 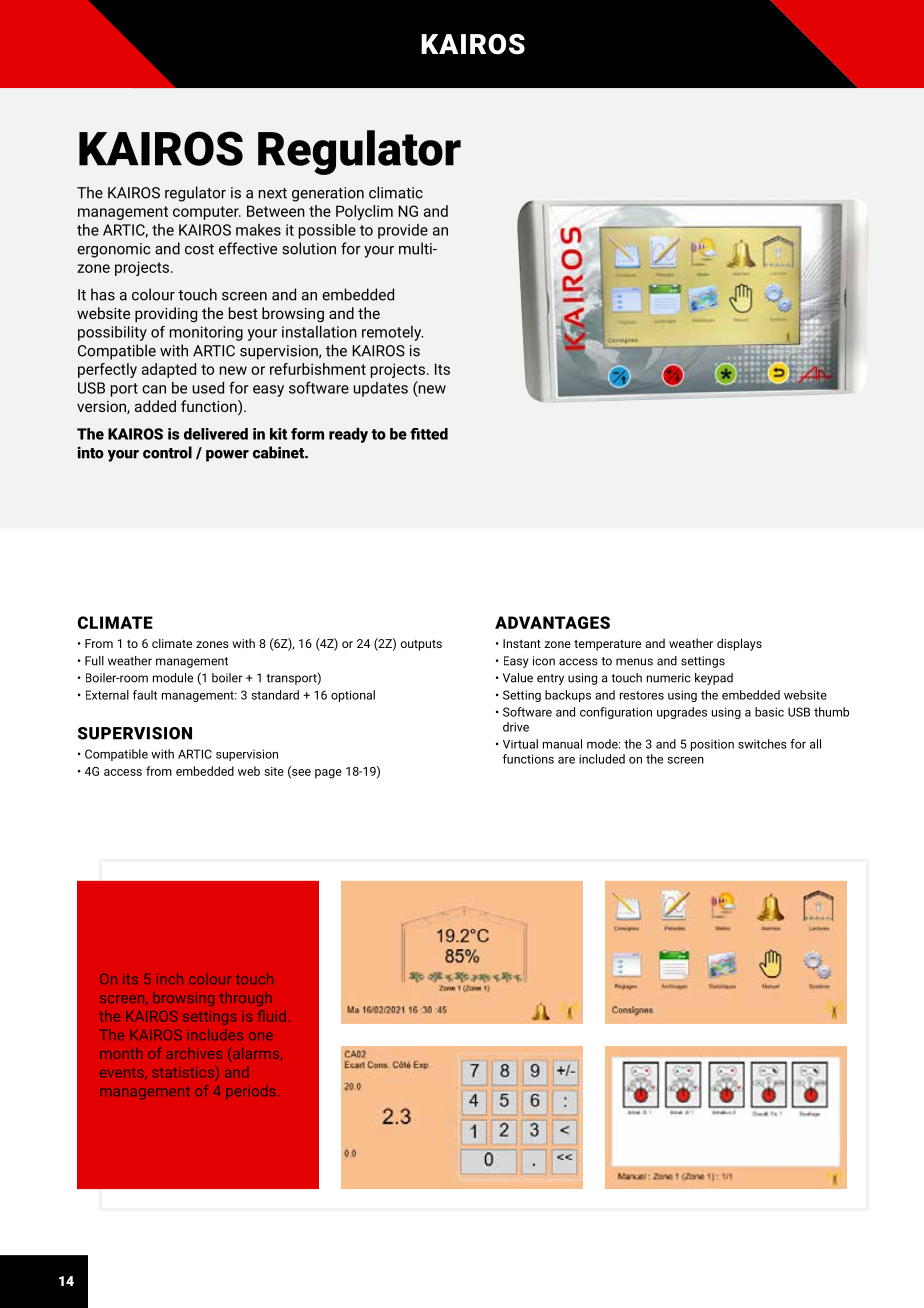 What do you see at coordinates (173, 678) in the screenshot?
I see `module` at bounding box center [173, 678].
